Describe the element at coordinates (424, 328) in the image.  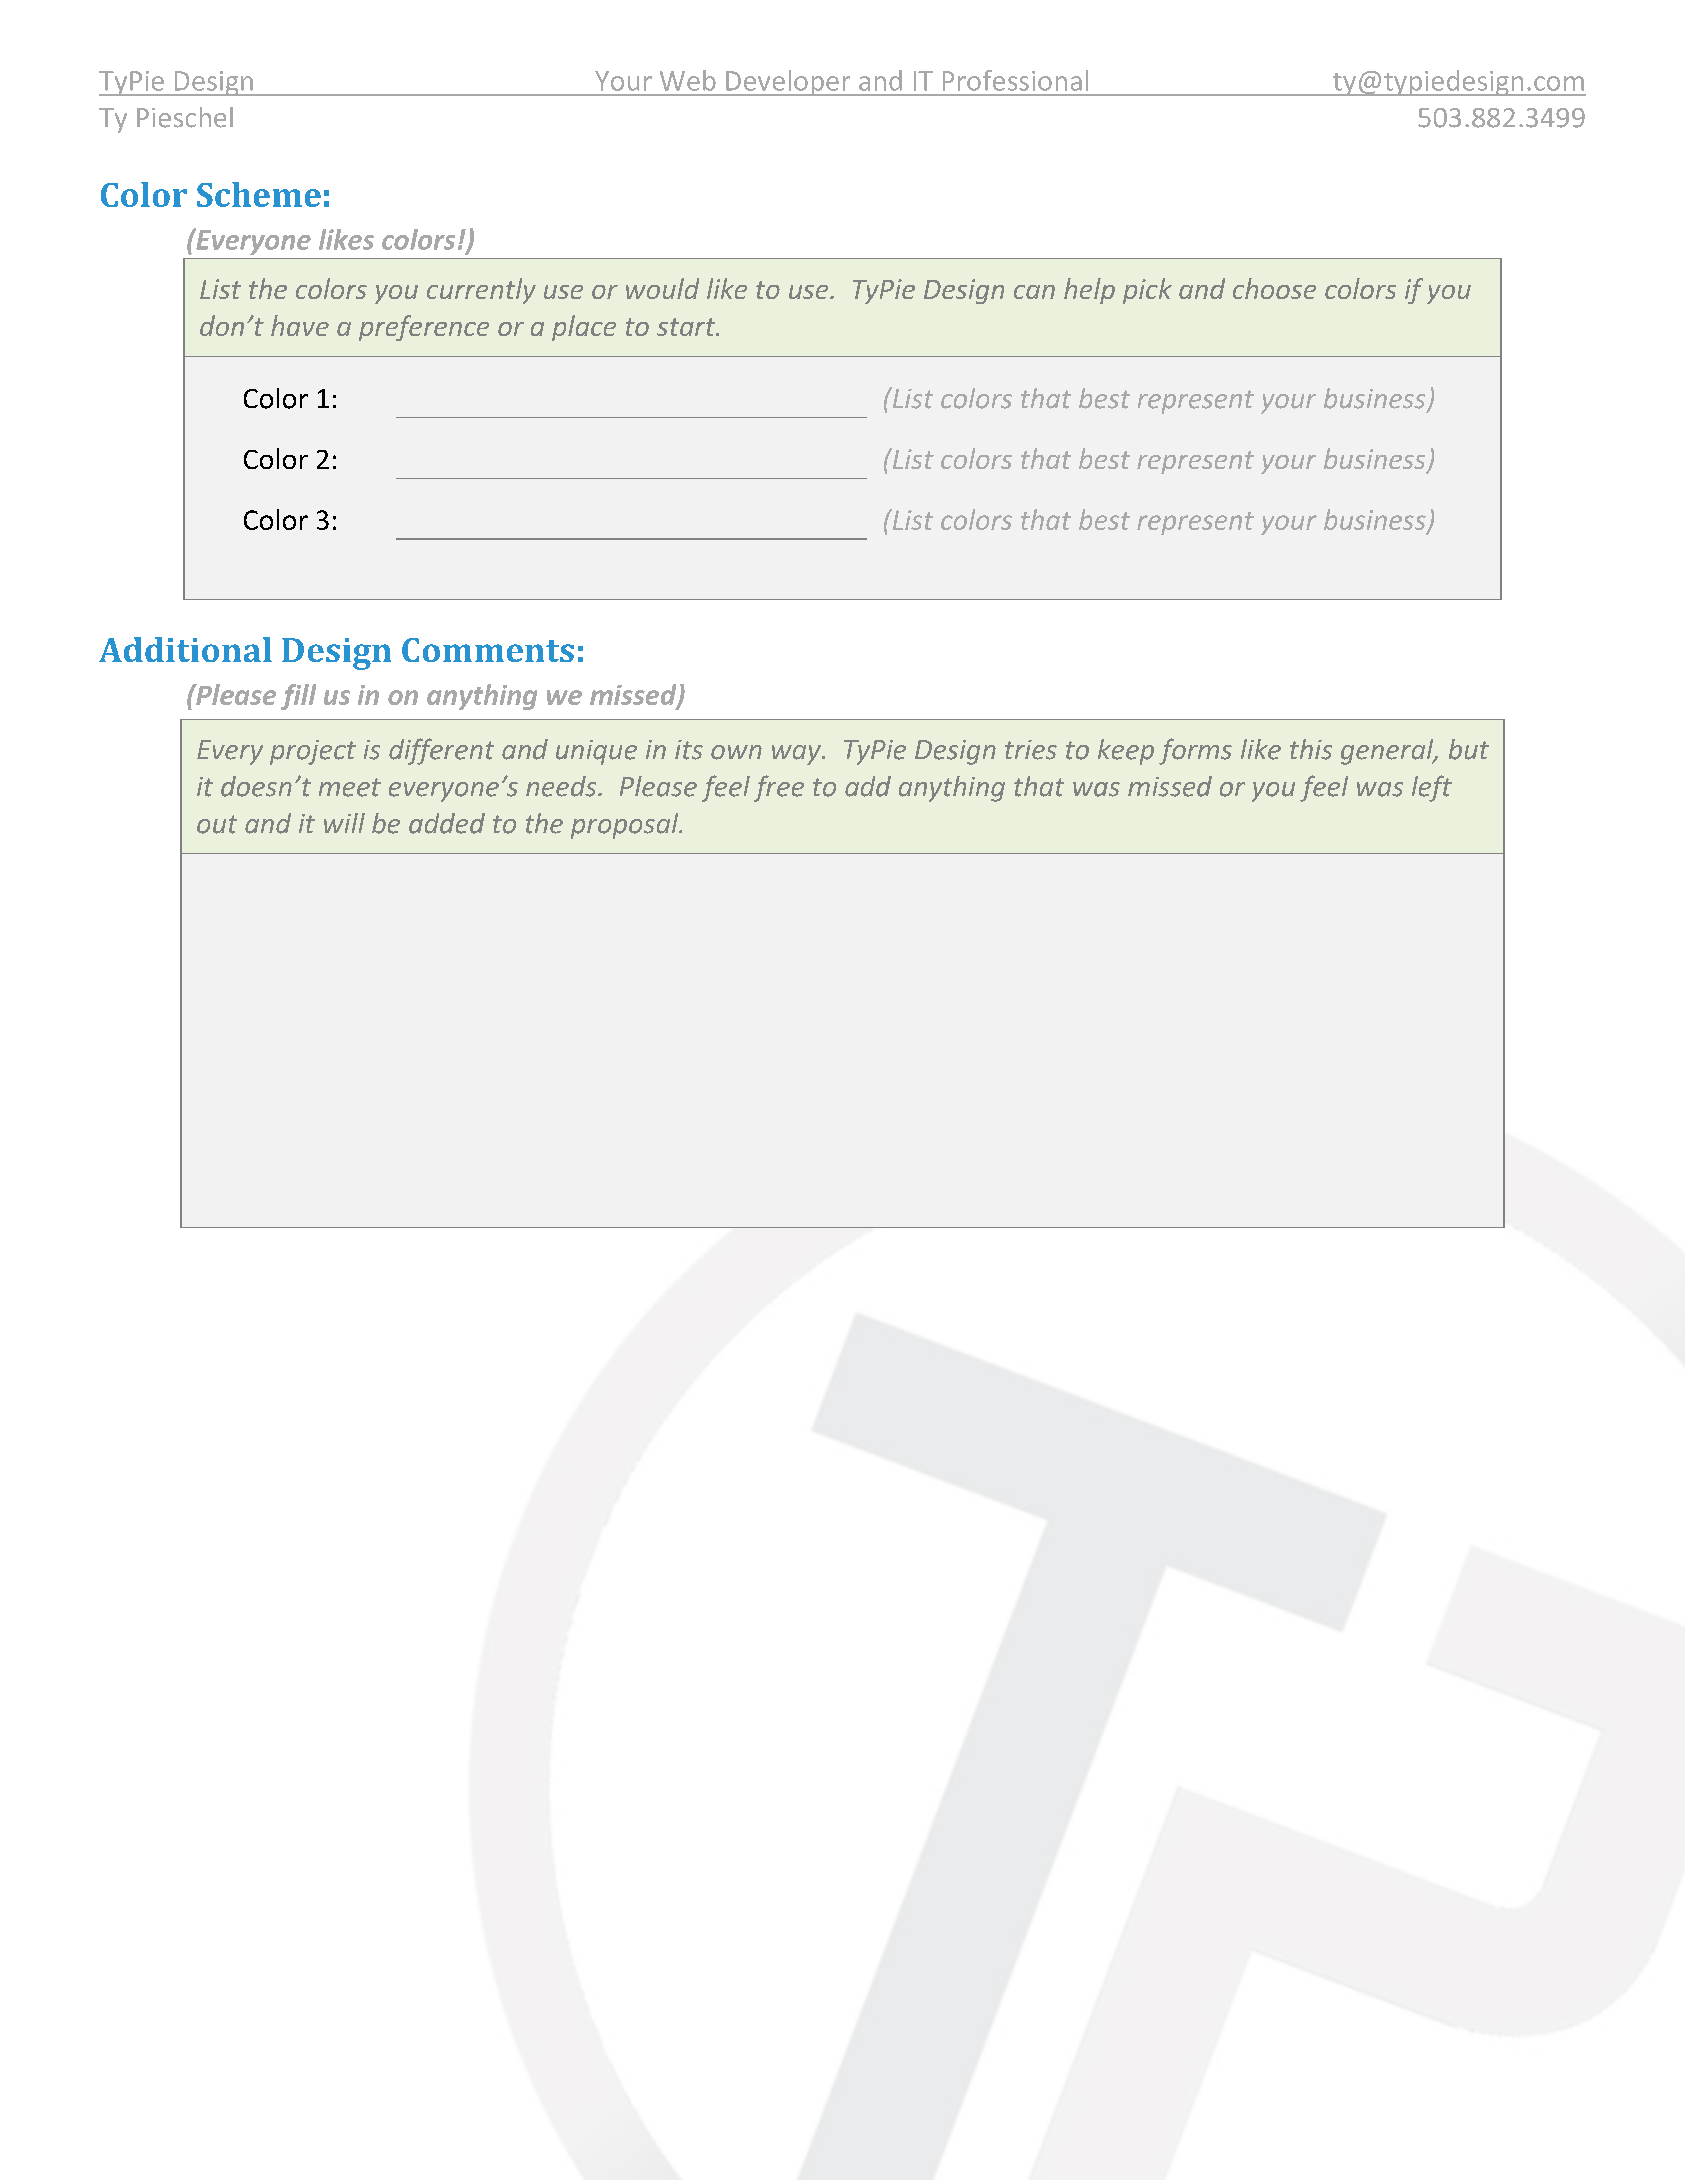
I see `preference` at that location.
